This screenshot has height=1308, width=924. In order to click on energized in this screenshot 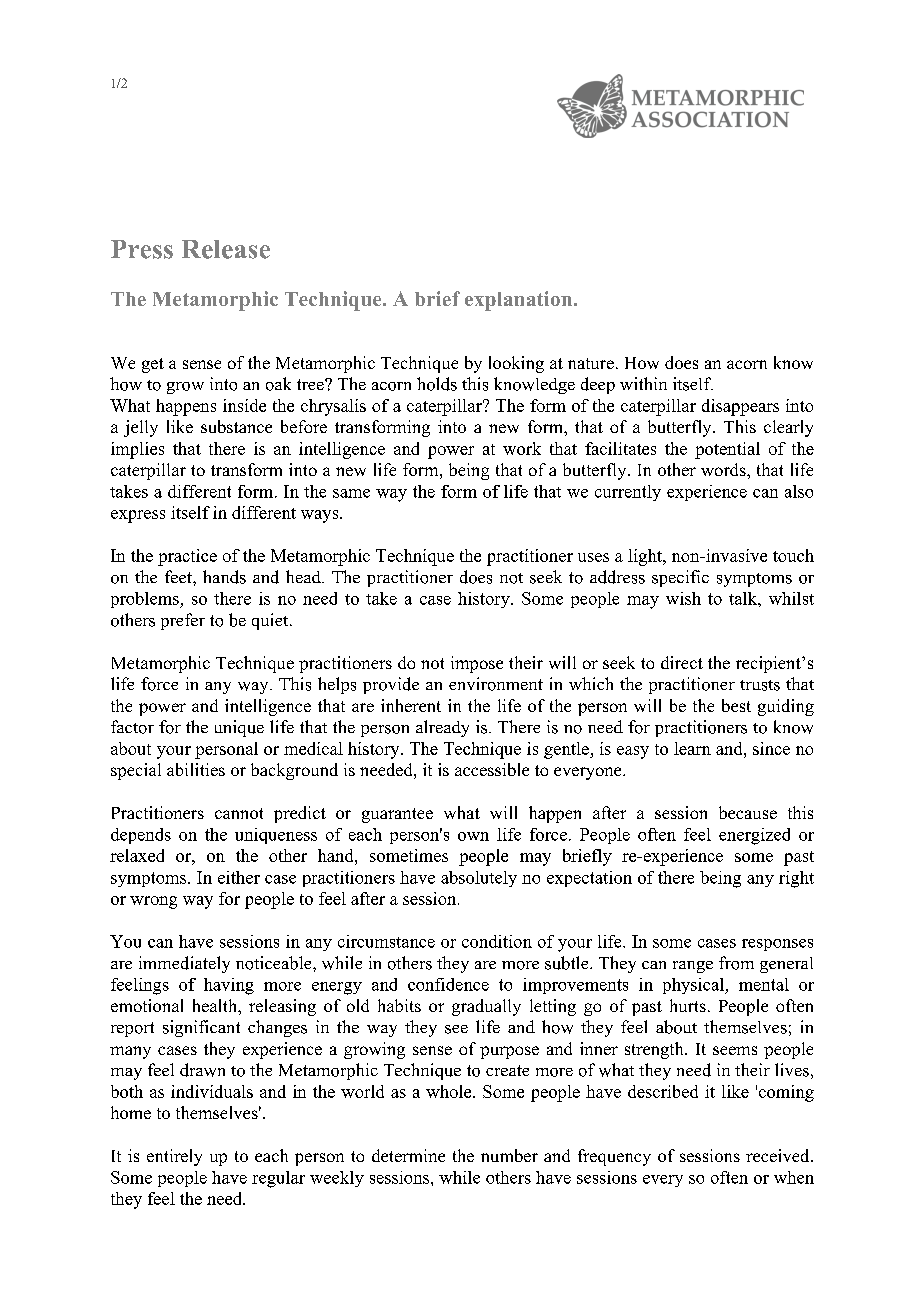, I will do `click(754, 836)`.
